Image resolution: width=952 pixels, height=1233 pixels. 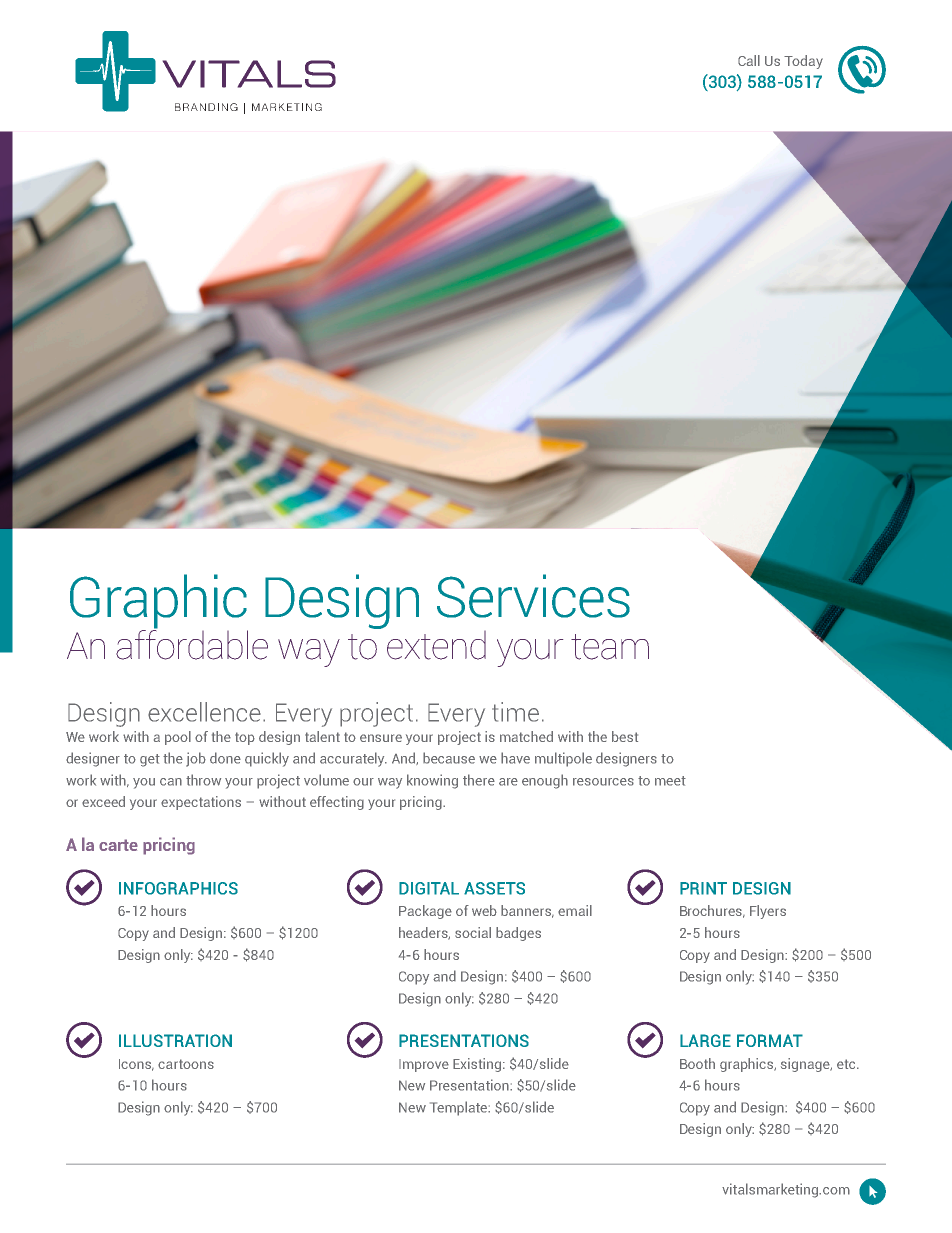 What do you see at coordinates (201, 803) in the screenshot?
I see `expectations` at bounding box center [201, 803].
